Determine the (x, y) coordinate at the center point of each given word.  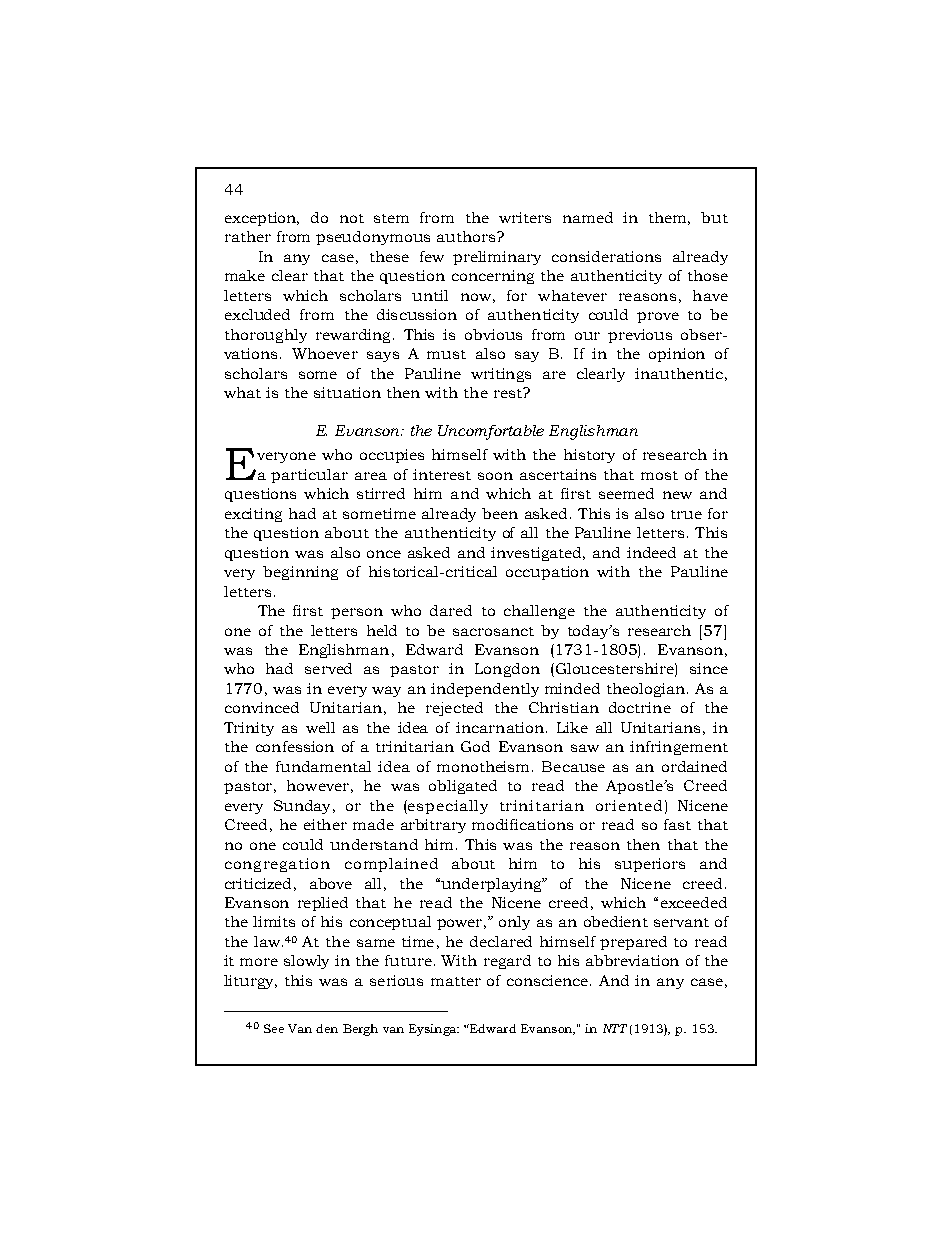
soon (495, 476)
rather (248, 236)
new (677, 495)
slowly (306, 962)
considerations (606, 256)
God (475, 746)
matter (456, 981)
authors (467, 236)
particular (309, 476)
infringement (679, 748)
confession (295, 746)
